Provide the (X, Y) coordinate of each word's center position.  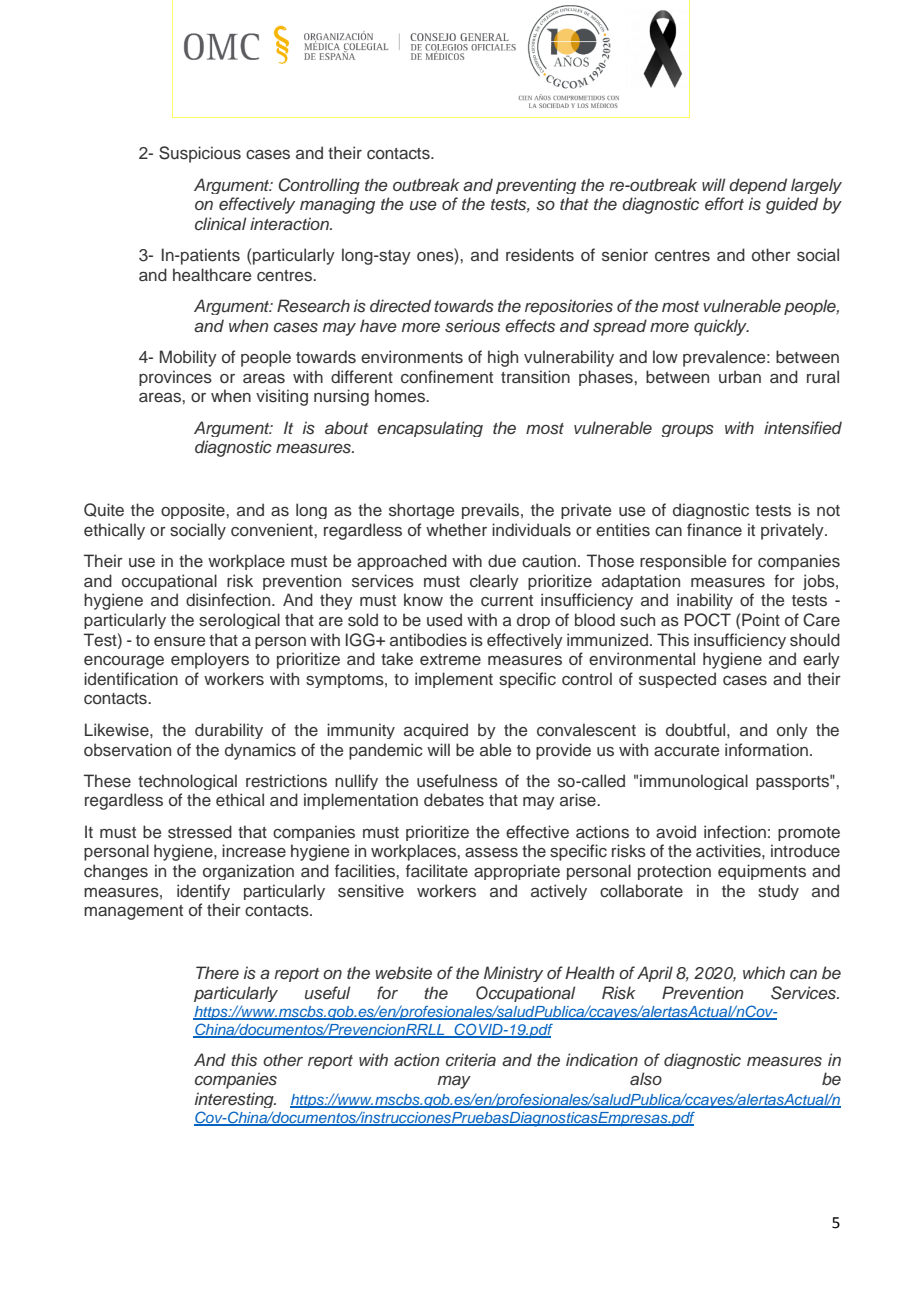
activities (729, 850)
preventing (536, 186)
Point (761, 619)
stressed (200, 832)
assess (491, 853)
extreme (450, 659)
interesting (235, 1100)
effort (724, 203)
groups (687, 431)
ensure (179, 642)
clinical (220, 223)
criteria (471, 1059)
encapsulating (430, 429)
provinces (175, 378)
